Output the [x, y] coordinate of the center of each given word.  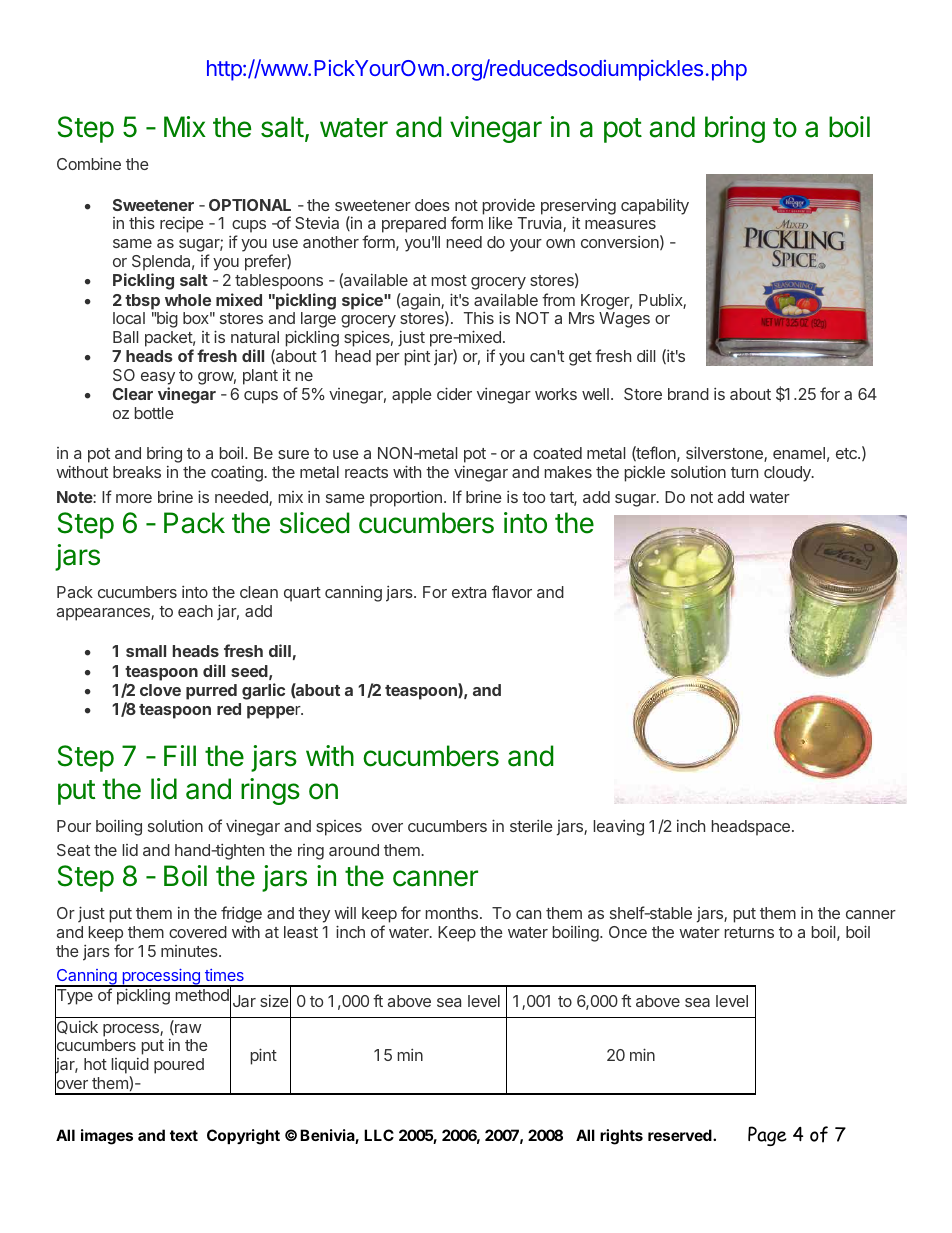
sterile [531, 826]
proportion [406, 499]
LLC [379, 1135]
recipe [182, 225]
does [432, 205]
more [134, 498]
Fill [180, 755]
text [184, 1135]
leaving [619, 828]
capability [655, 207]
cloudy [788, 474]
